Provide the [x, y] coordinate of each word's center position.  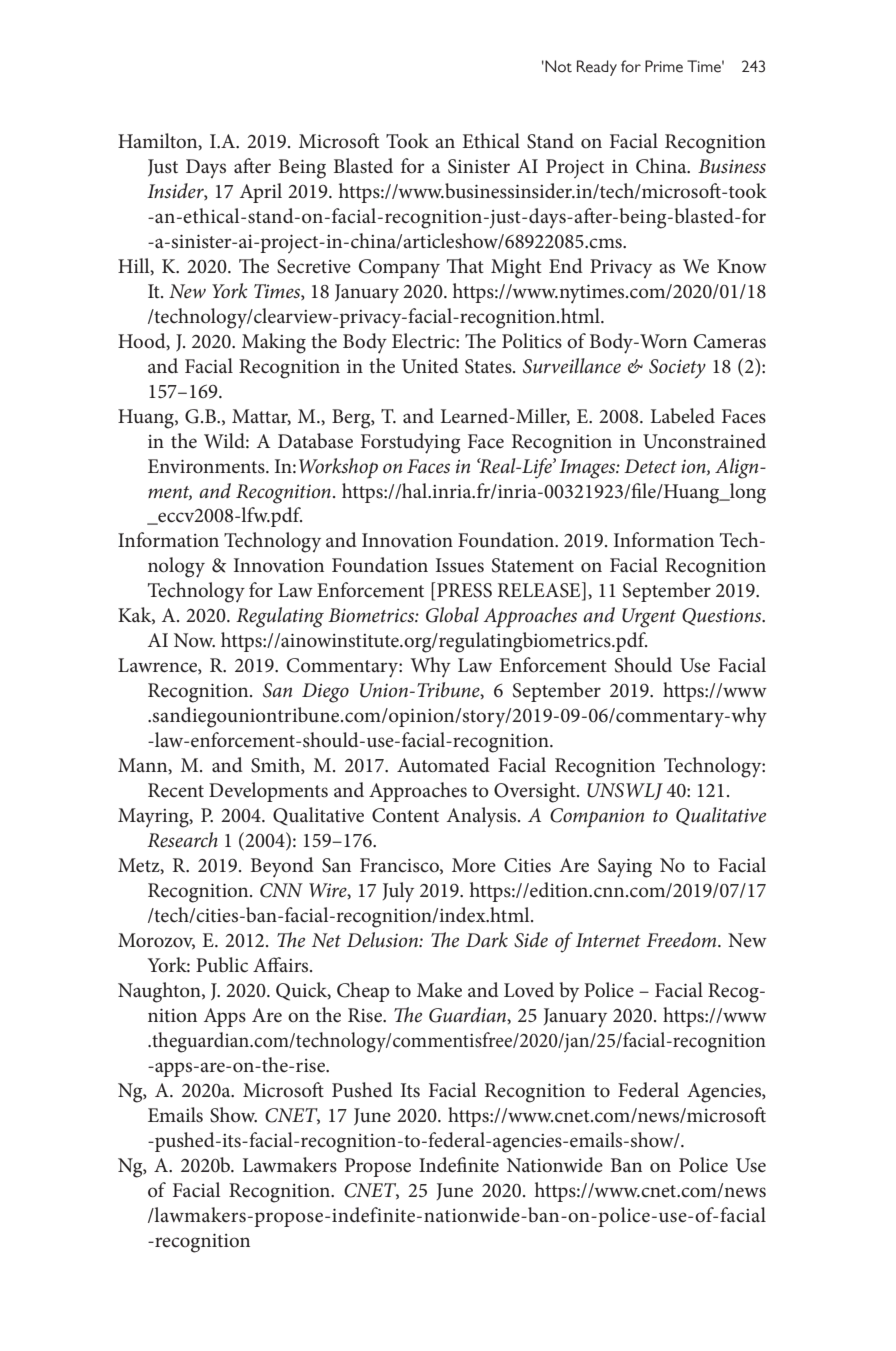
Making [274, 343]
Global [452, 615]
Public [222, 965]
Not [557, 66]
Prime [664, 66]
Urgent [649, 618]
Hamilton [159, 141]
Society [677, 368]
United [430, 366]
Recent [176, 790]
